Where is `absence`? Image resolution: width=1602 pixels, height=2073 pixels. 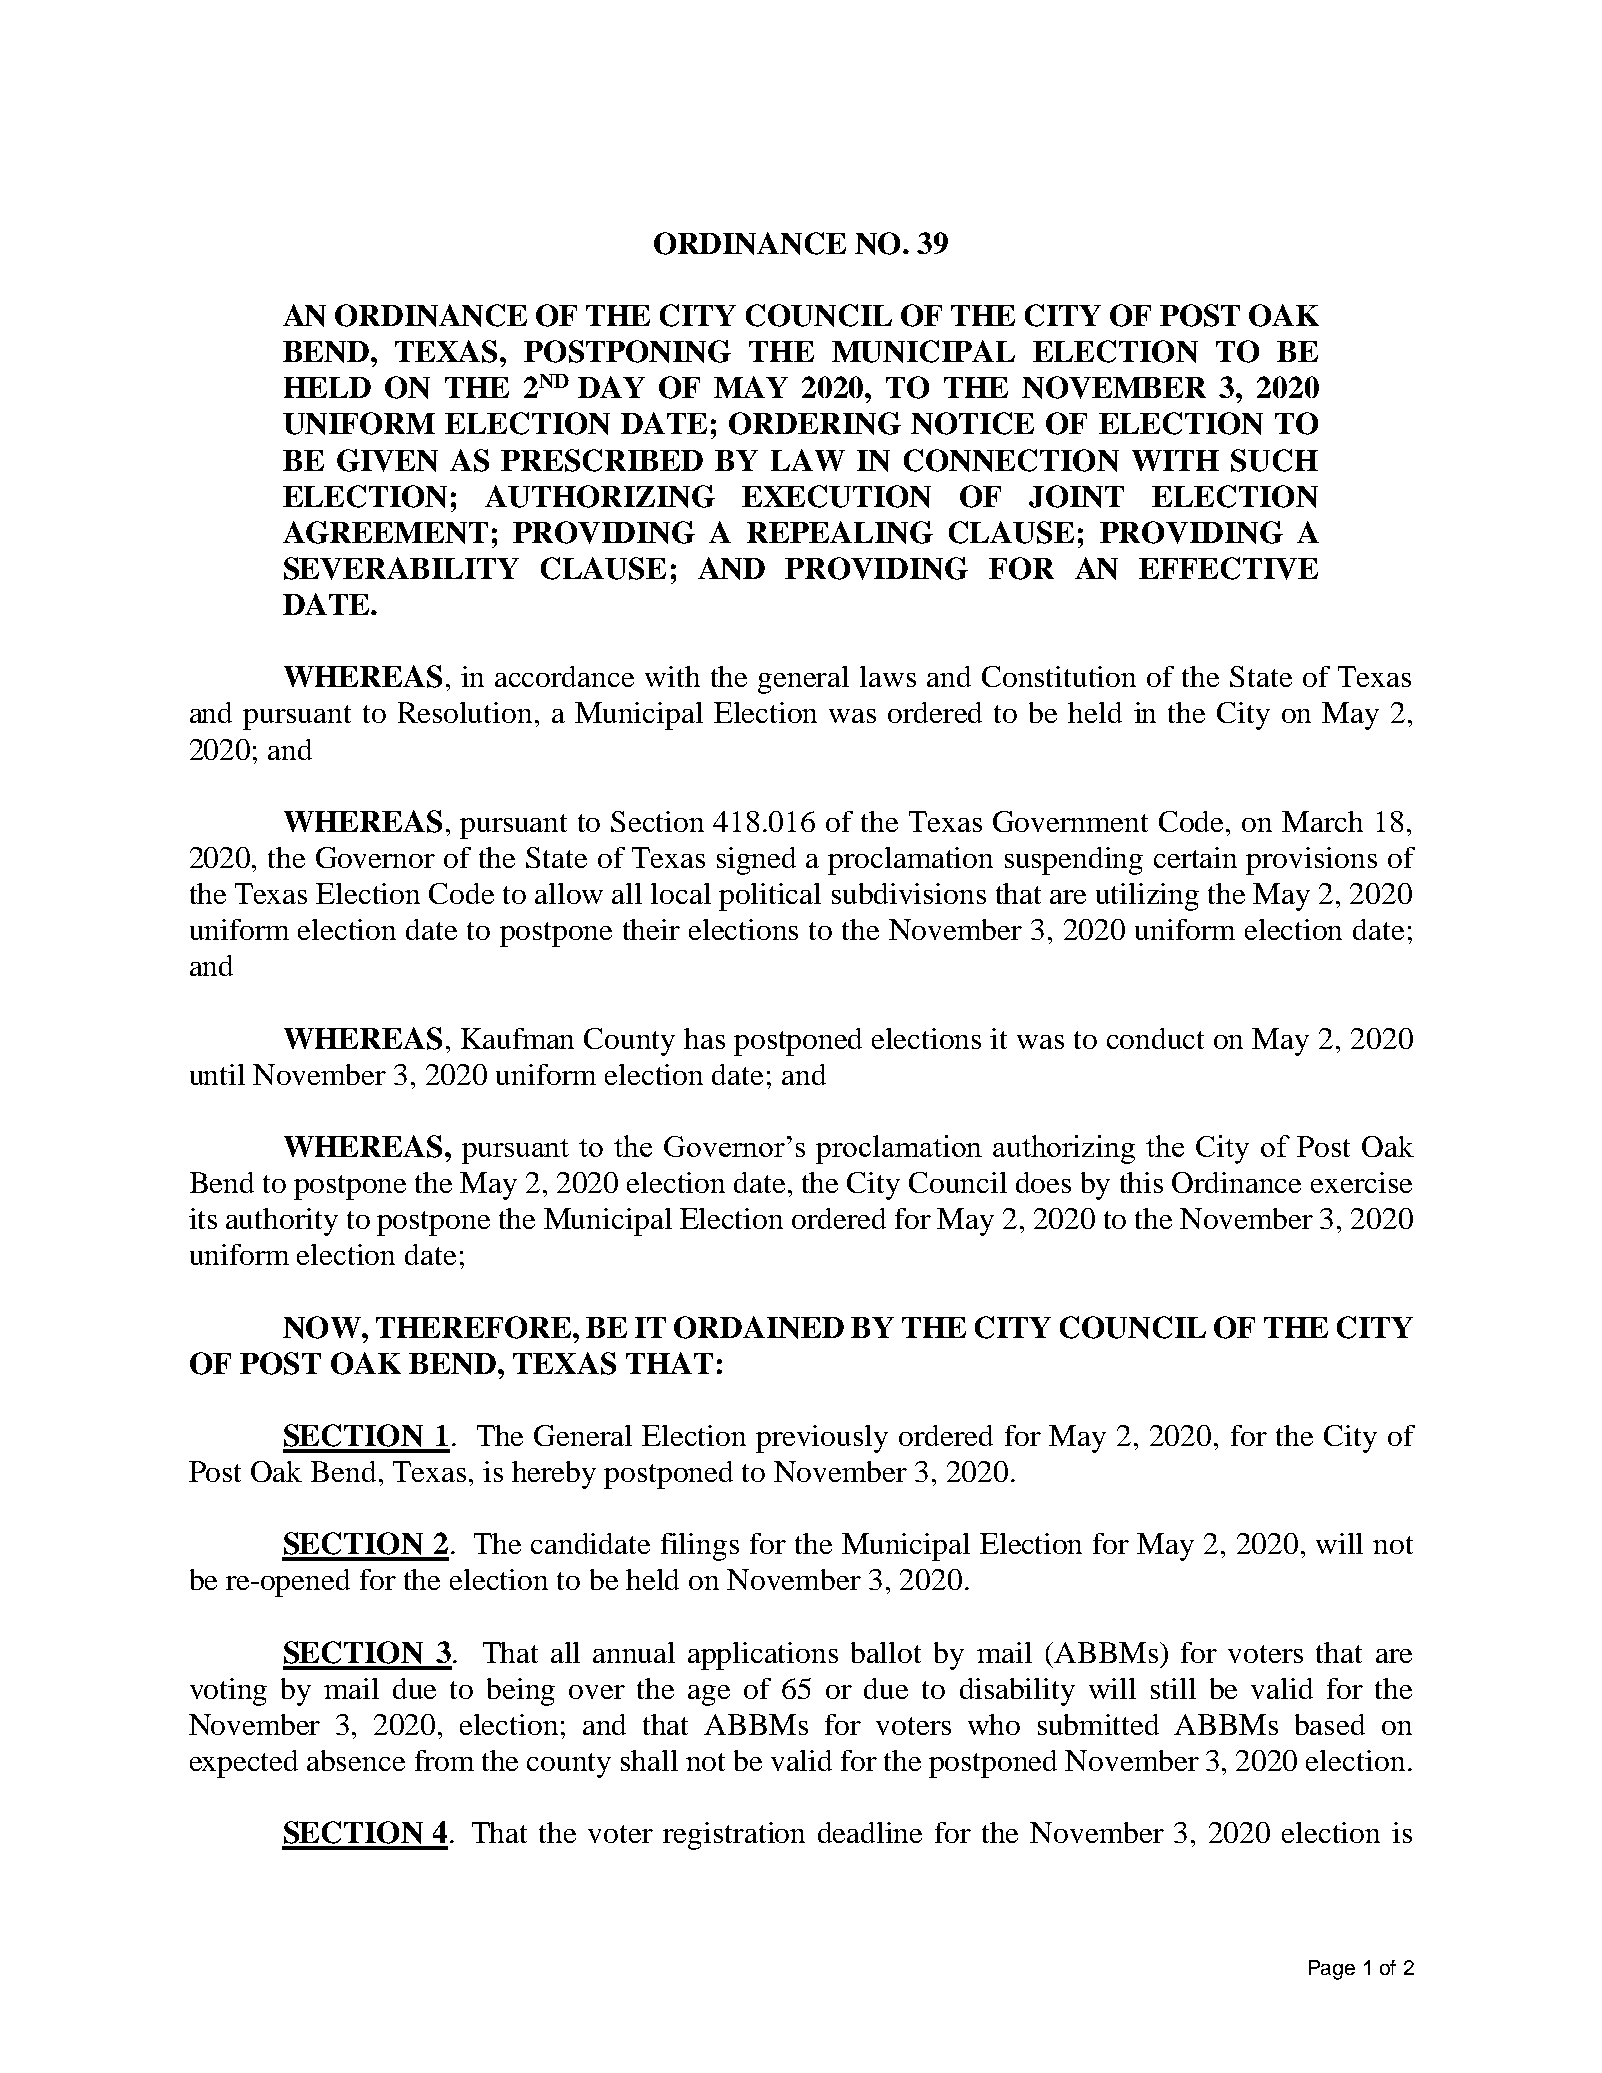 absence is located at coordinates (356, 1760).
